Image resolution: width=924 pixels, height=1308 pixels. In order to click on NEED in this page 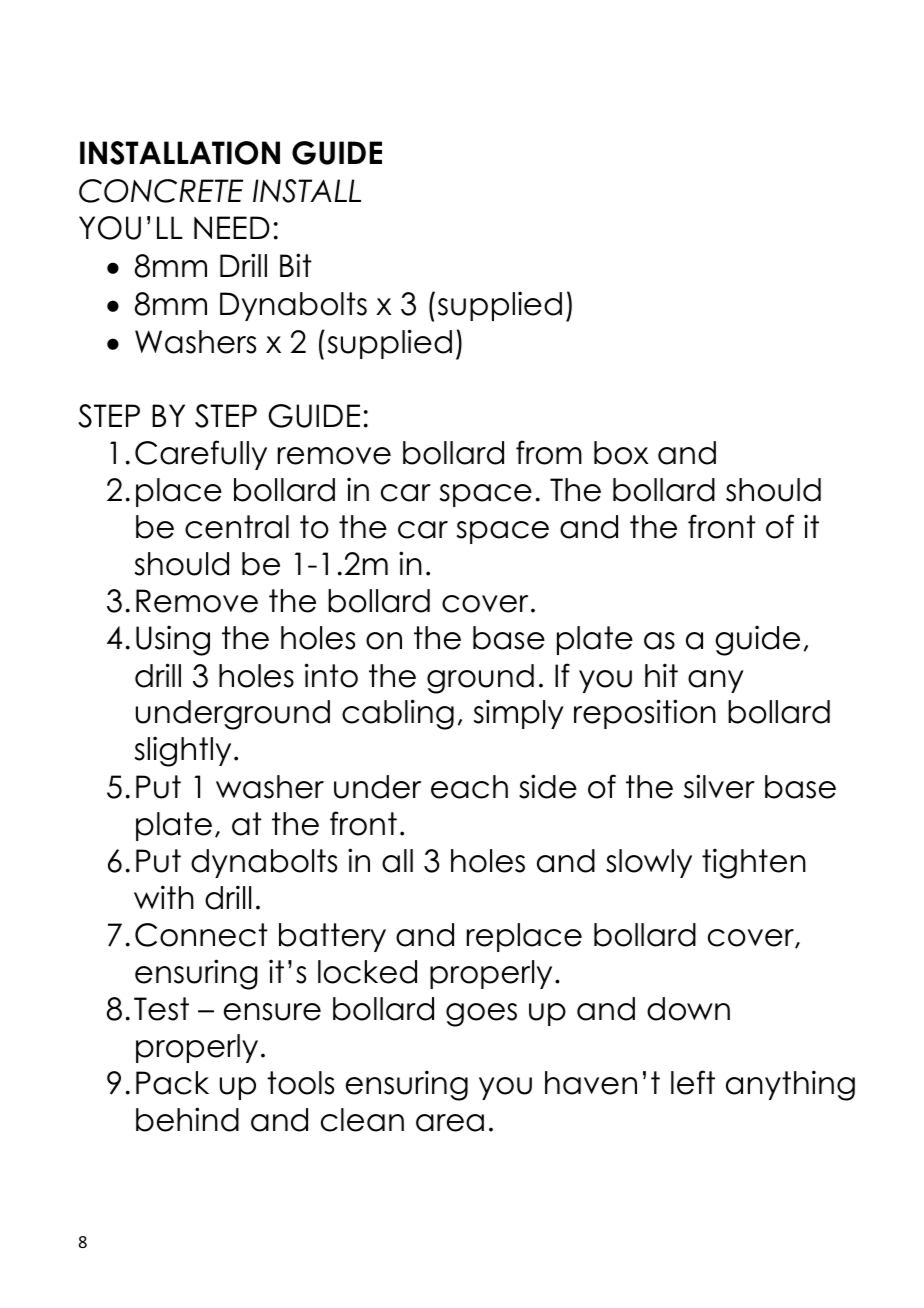, I will do `click(232, 227)`.
